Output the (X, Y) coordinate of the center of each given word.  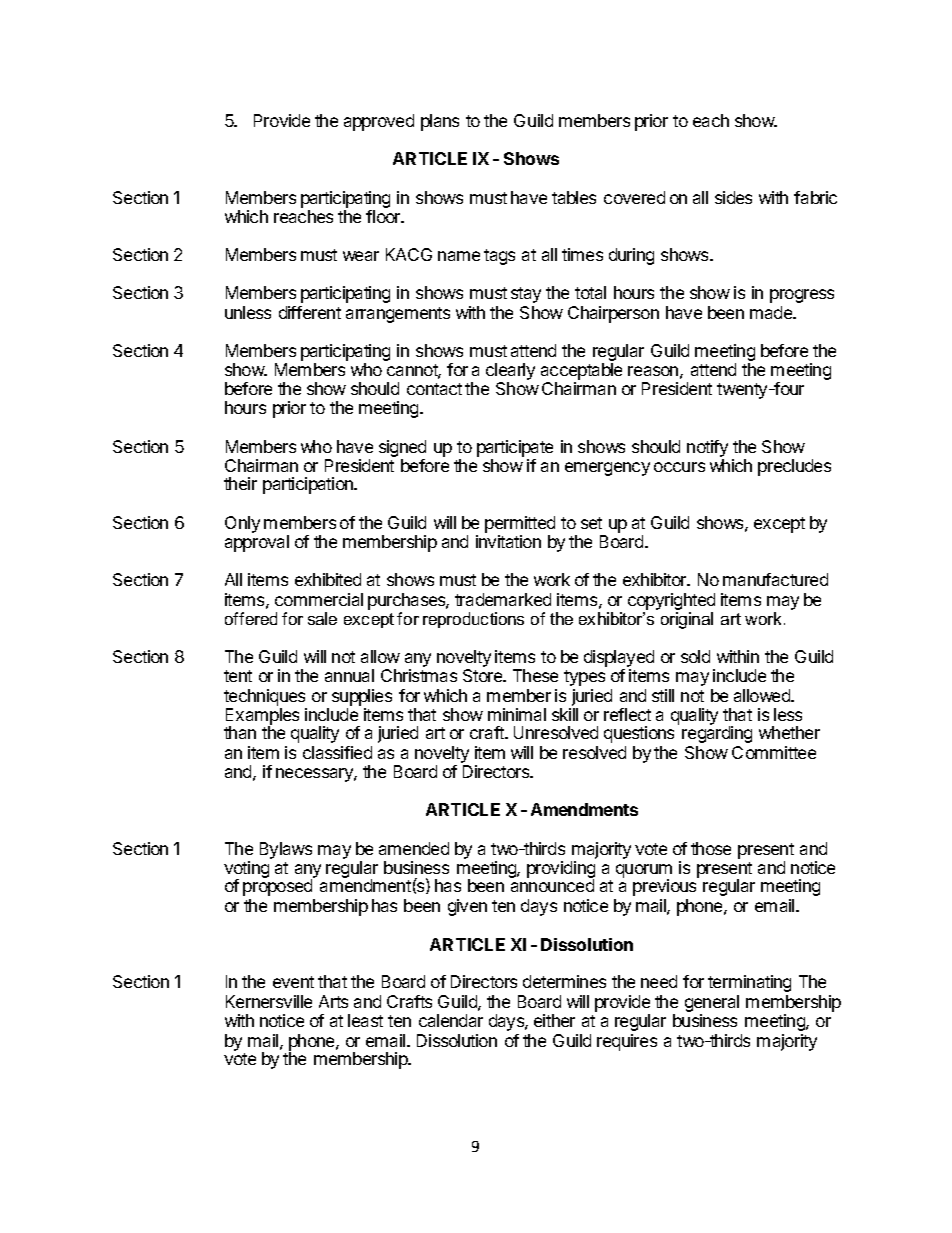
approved (379, 122)
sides (733, 197)
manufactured (775, 579)
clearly (510, 373)
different (310, 312)
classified (337, 752)
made (772, 312)
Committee (774, 752)
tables (574, 197)
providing (561, 871)
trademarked (503, 599)
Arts (333, 1001)
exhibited (328, 579)
